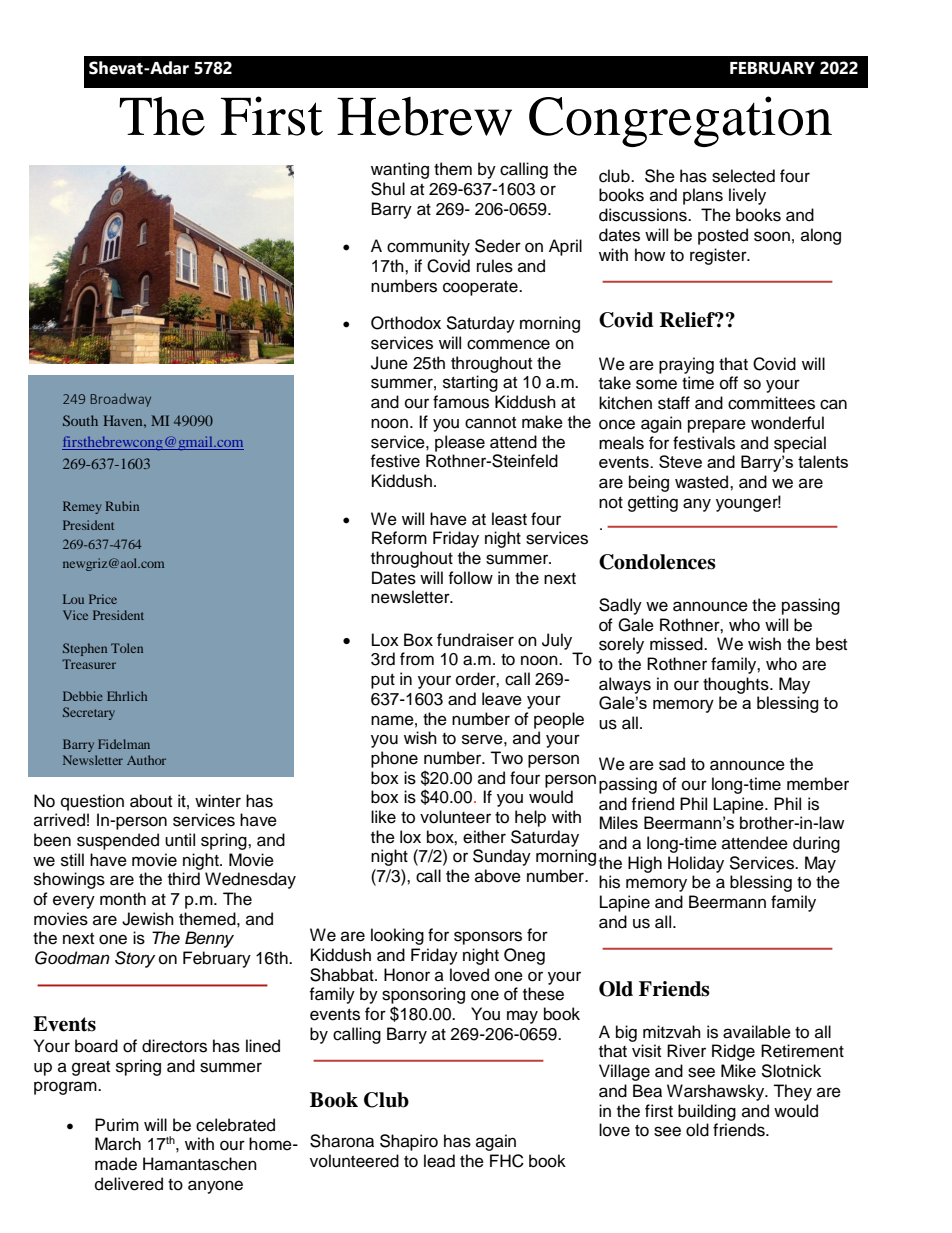 Image resolution: width=952 pixels, height=1233 pixels. Describe the element at coordinates (395, 461) in the document. I see `festive` at that location.
